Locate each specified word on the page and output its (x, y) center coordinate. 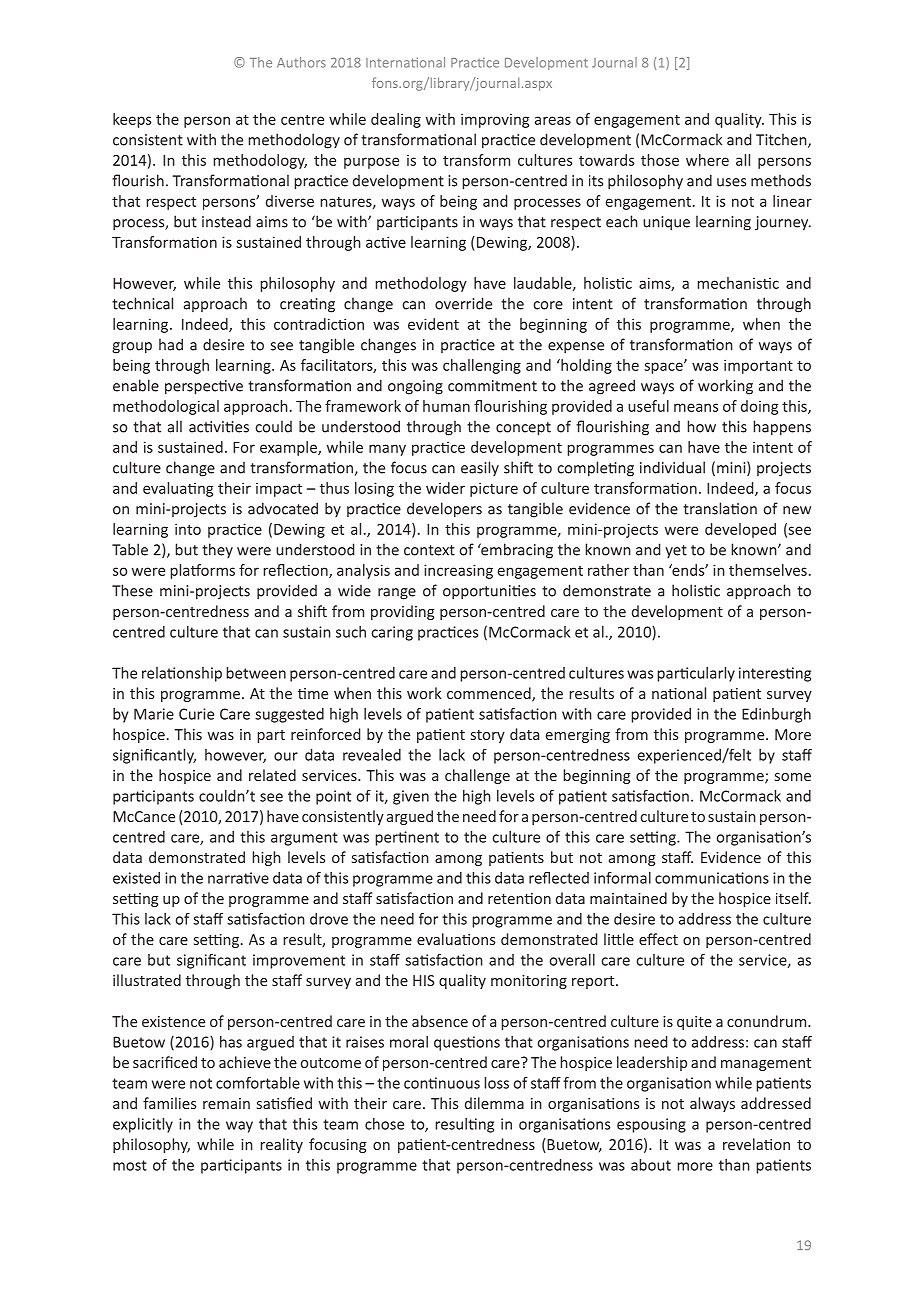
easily (480, 468)
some (793, 777)
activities (219, 427)
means (696, 407)
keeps (132, 120)
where (707, 160)
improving (495, 120)
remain (226, 1103)
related (272, 775)
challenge (477, 776)
